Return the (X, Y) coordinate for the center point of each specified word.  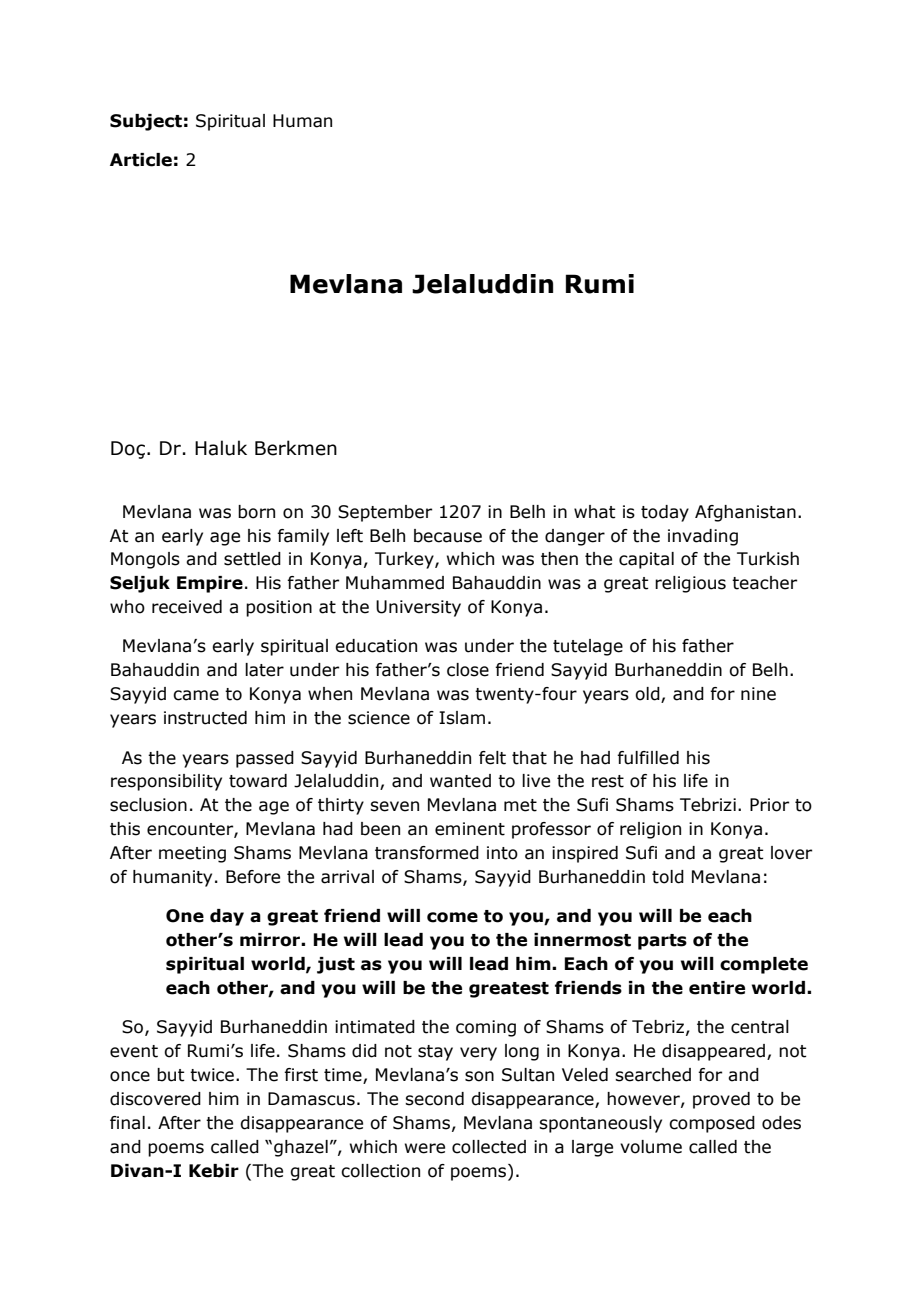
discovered (155, 1099)
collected (489, 1147)
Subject (146, 122)
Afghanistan (745, 513)
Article (141, 160)
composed (712, 1124)
